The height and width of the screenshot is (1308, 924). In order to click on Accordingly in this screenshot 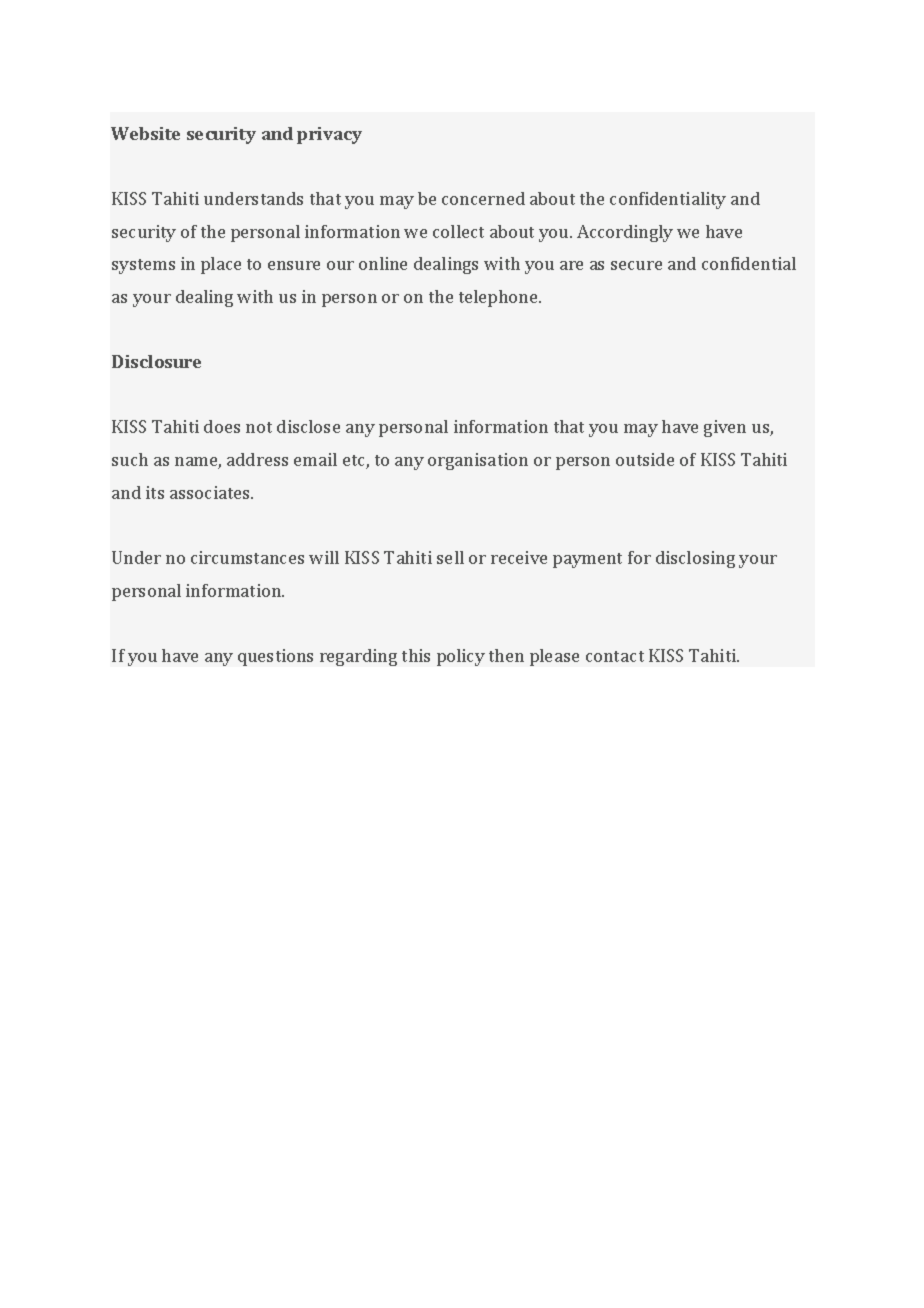, I will do `click(625, 233)`.
